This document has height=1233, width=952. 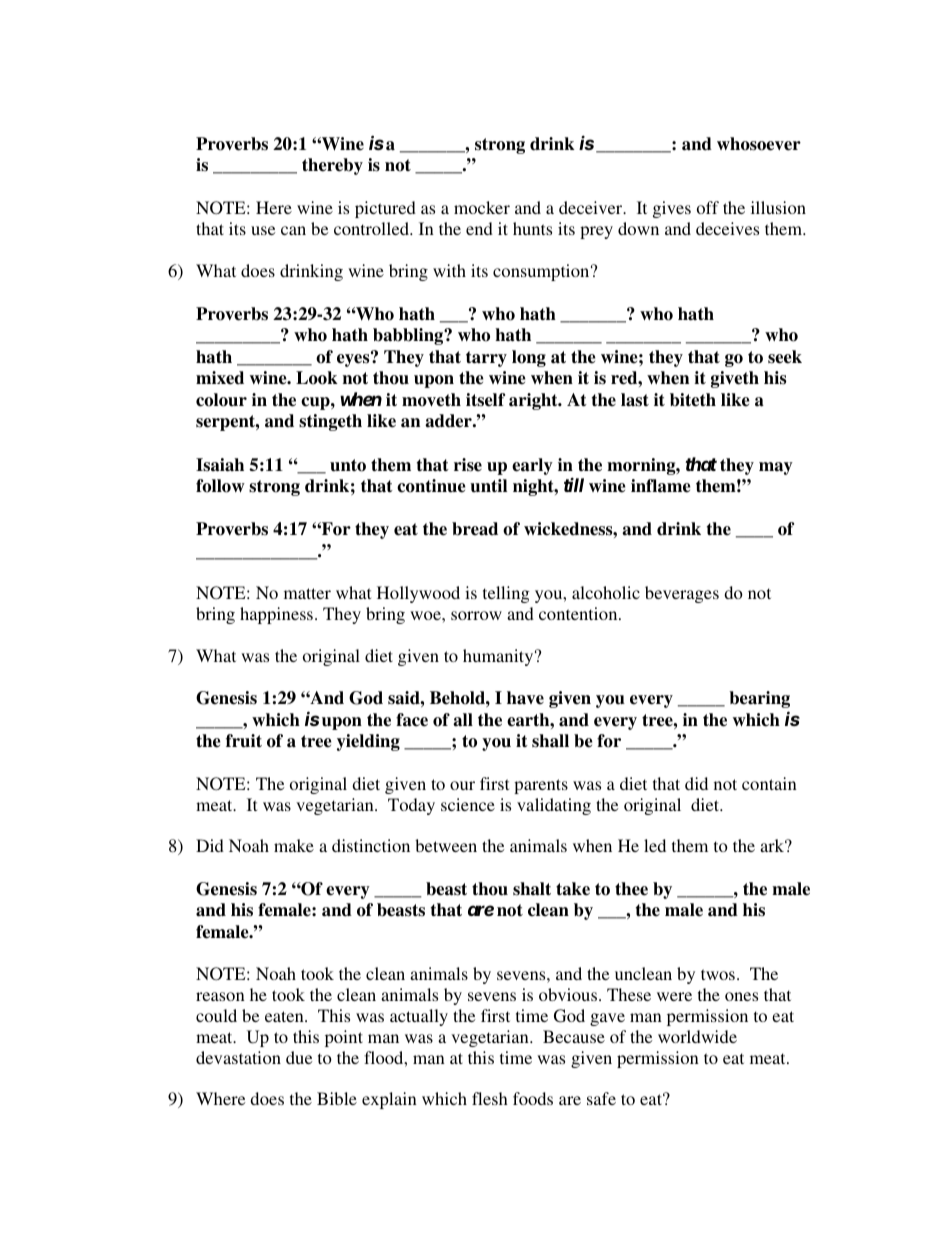 What do you see at coordinates (735, 379) in the document?
I see `giveth` at bounding box center [735, 379].
